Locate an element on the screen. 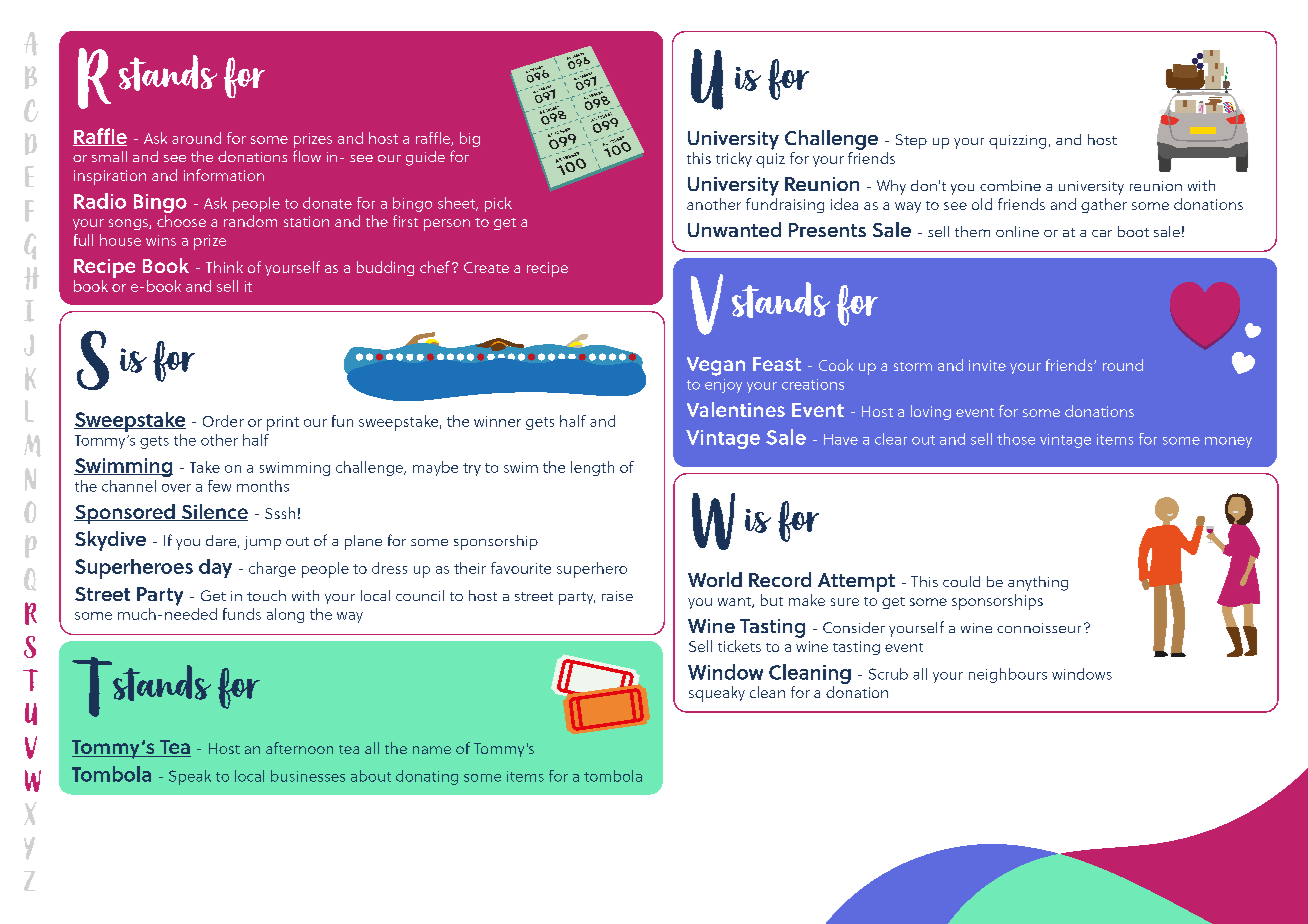 This screenshot has width=1308, height=924. name is located at coordinates (432, 750).
